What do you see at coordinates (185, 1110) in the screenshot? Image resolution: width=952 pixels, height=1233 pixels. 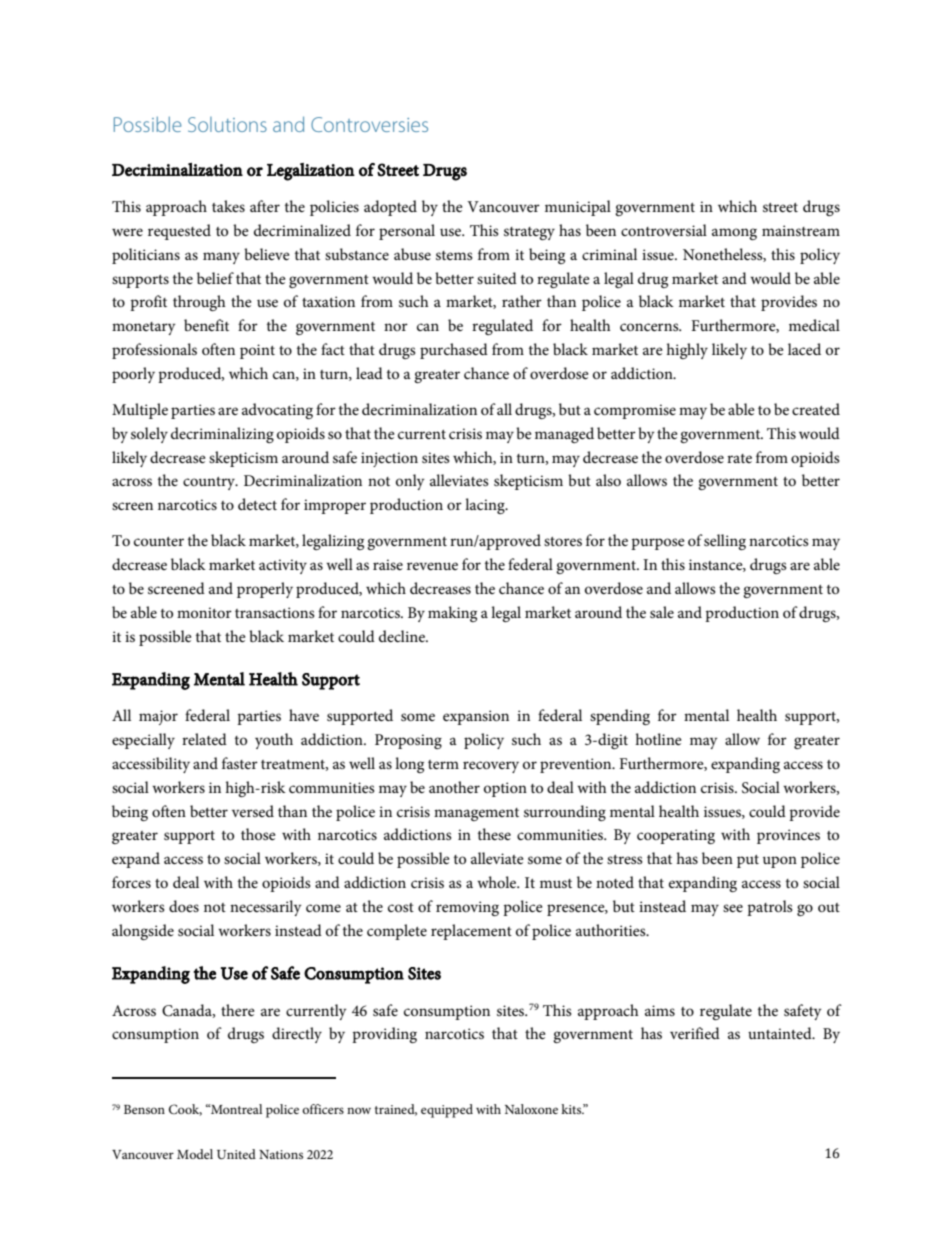 I see `Cook` at bounding box center [185, 1110].
